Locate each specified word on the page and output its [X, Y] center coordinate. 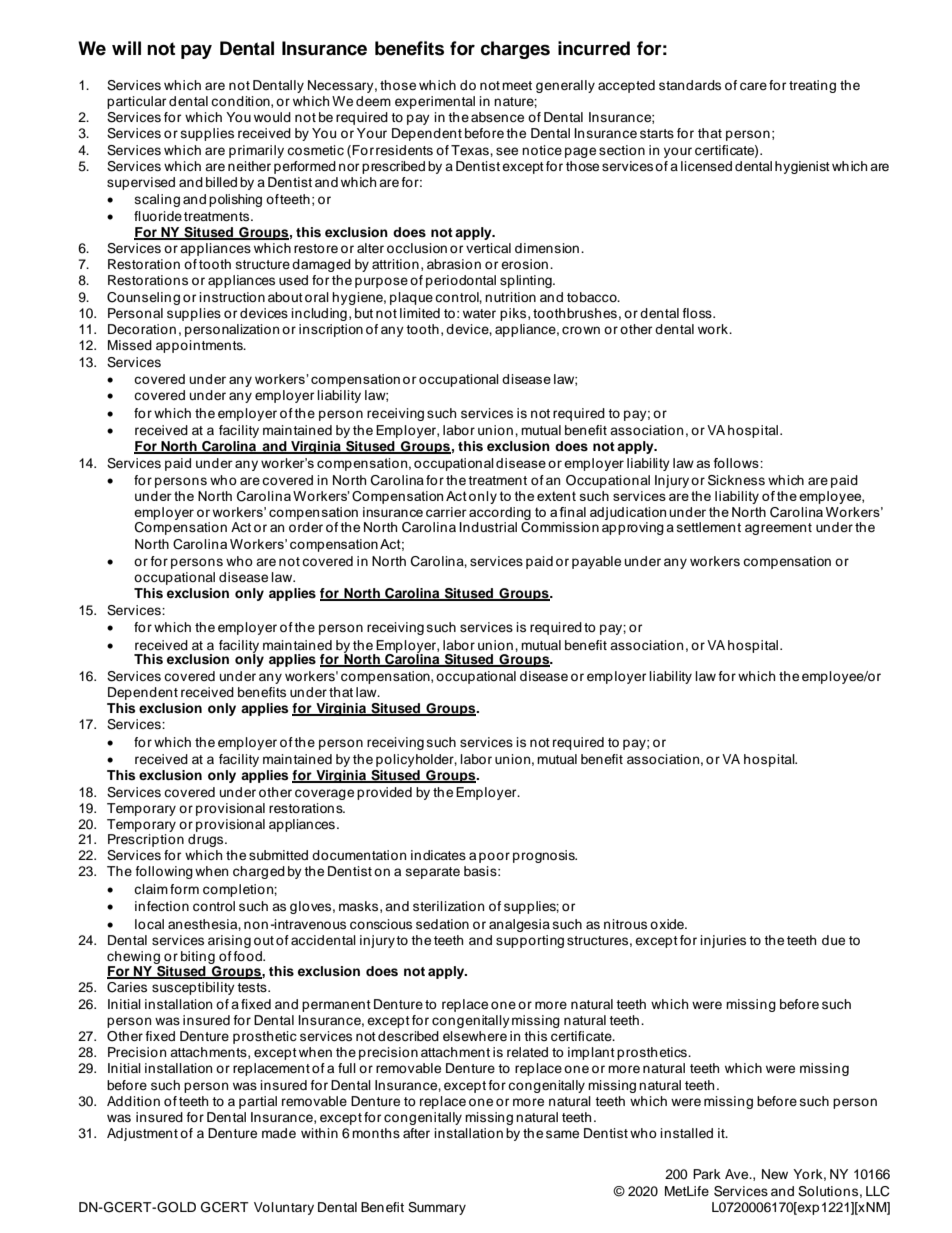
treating [812, 86]
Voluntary [284, 1208]
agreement [778, 529]
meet [517, 85]
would [272, 117]
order [306, 527]
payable [596, 562]
